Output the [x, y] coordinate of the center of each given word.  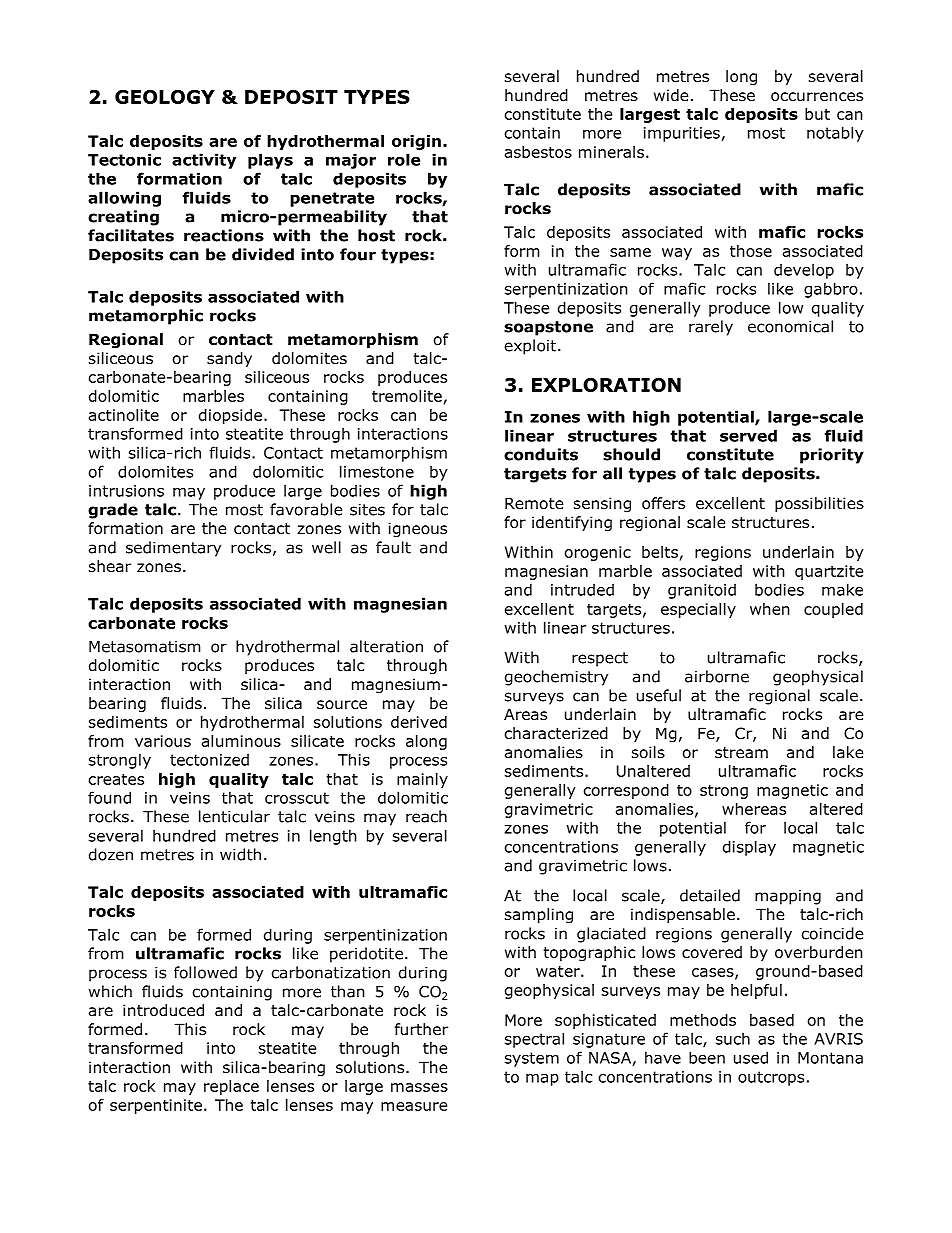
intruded [582, 589]
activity [204, 161]
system [532, 1059]
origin [416, 142]
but [817, 114]
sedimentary [173, 549]
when [770, 609]
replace [231, 1087]
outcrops [771, 1078]
